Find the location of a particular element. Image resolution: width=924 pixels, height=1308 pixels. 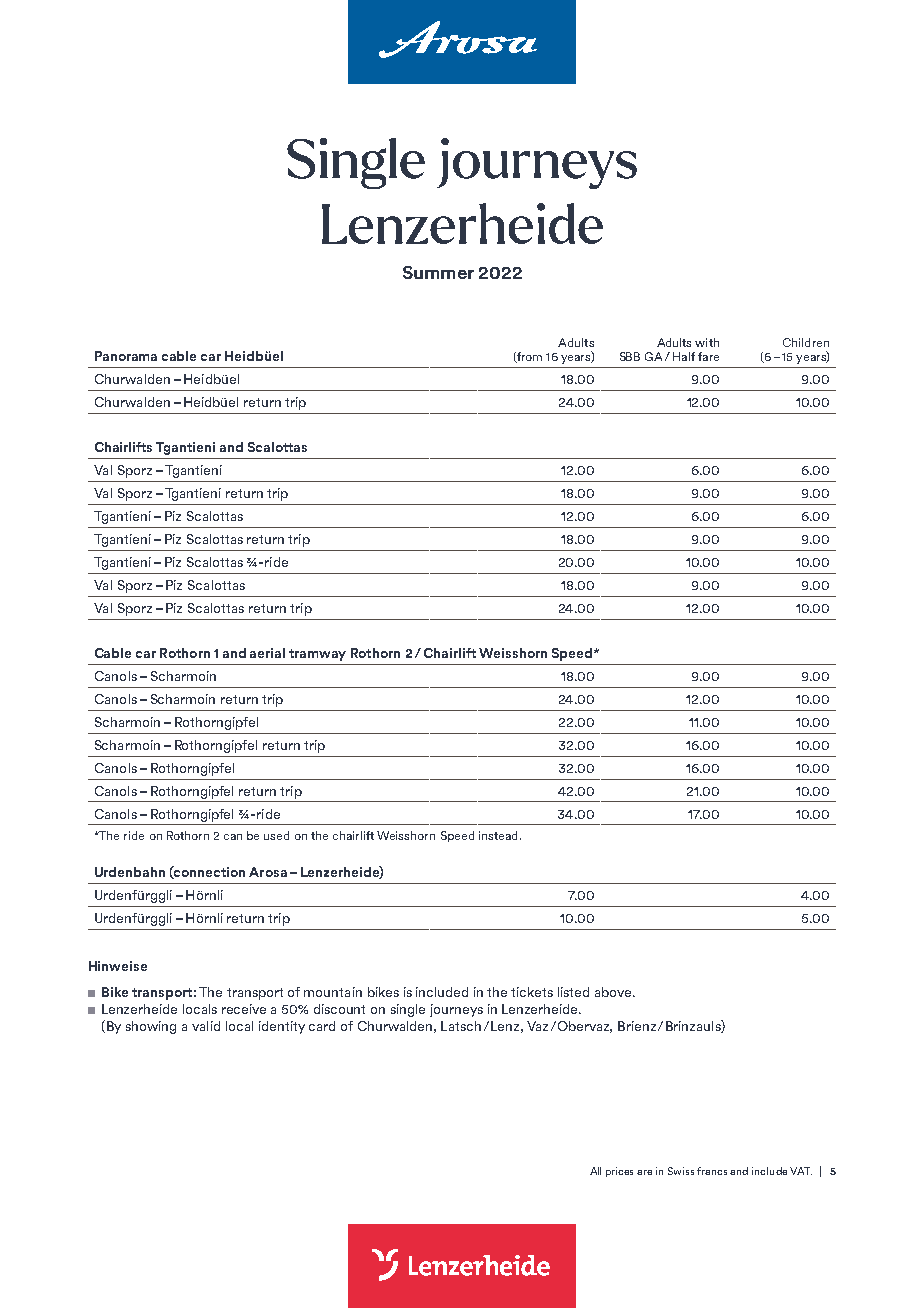

Panorama is located at coordinates (126, 356).
